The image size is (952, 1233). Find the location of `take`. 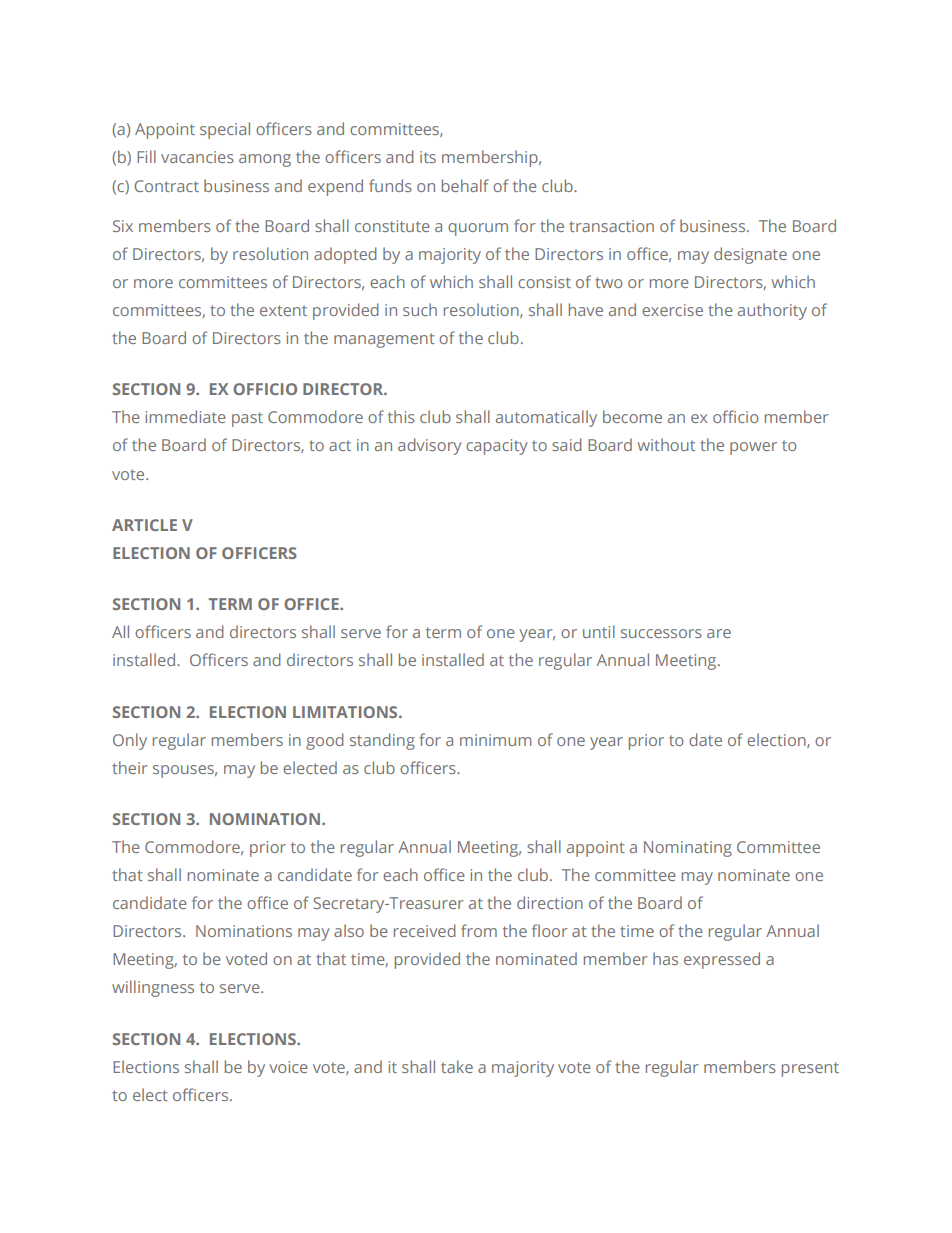

take is located at coordinates (457, 1066).
